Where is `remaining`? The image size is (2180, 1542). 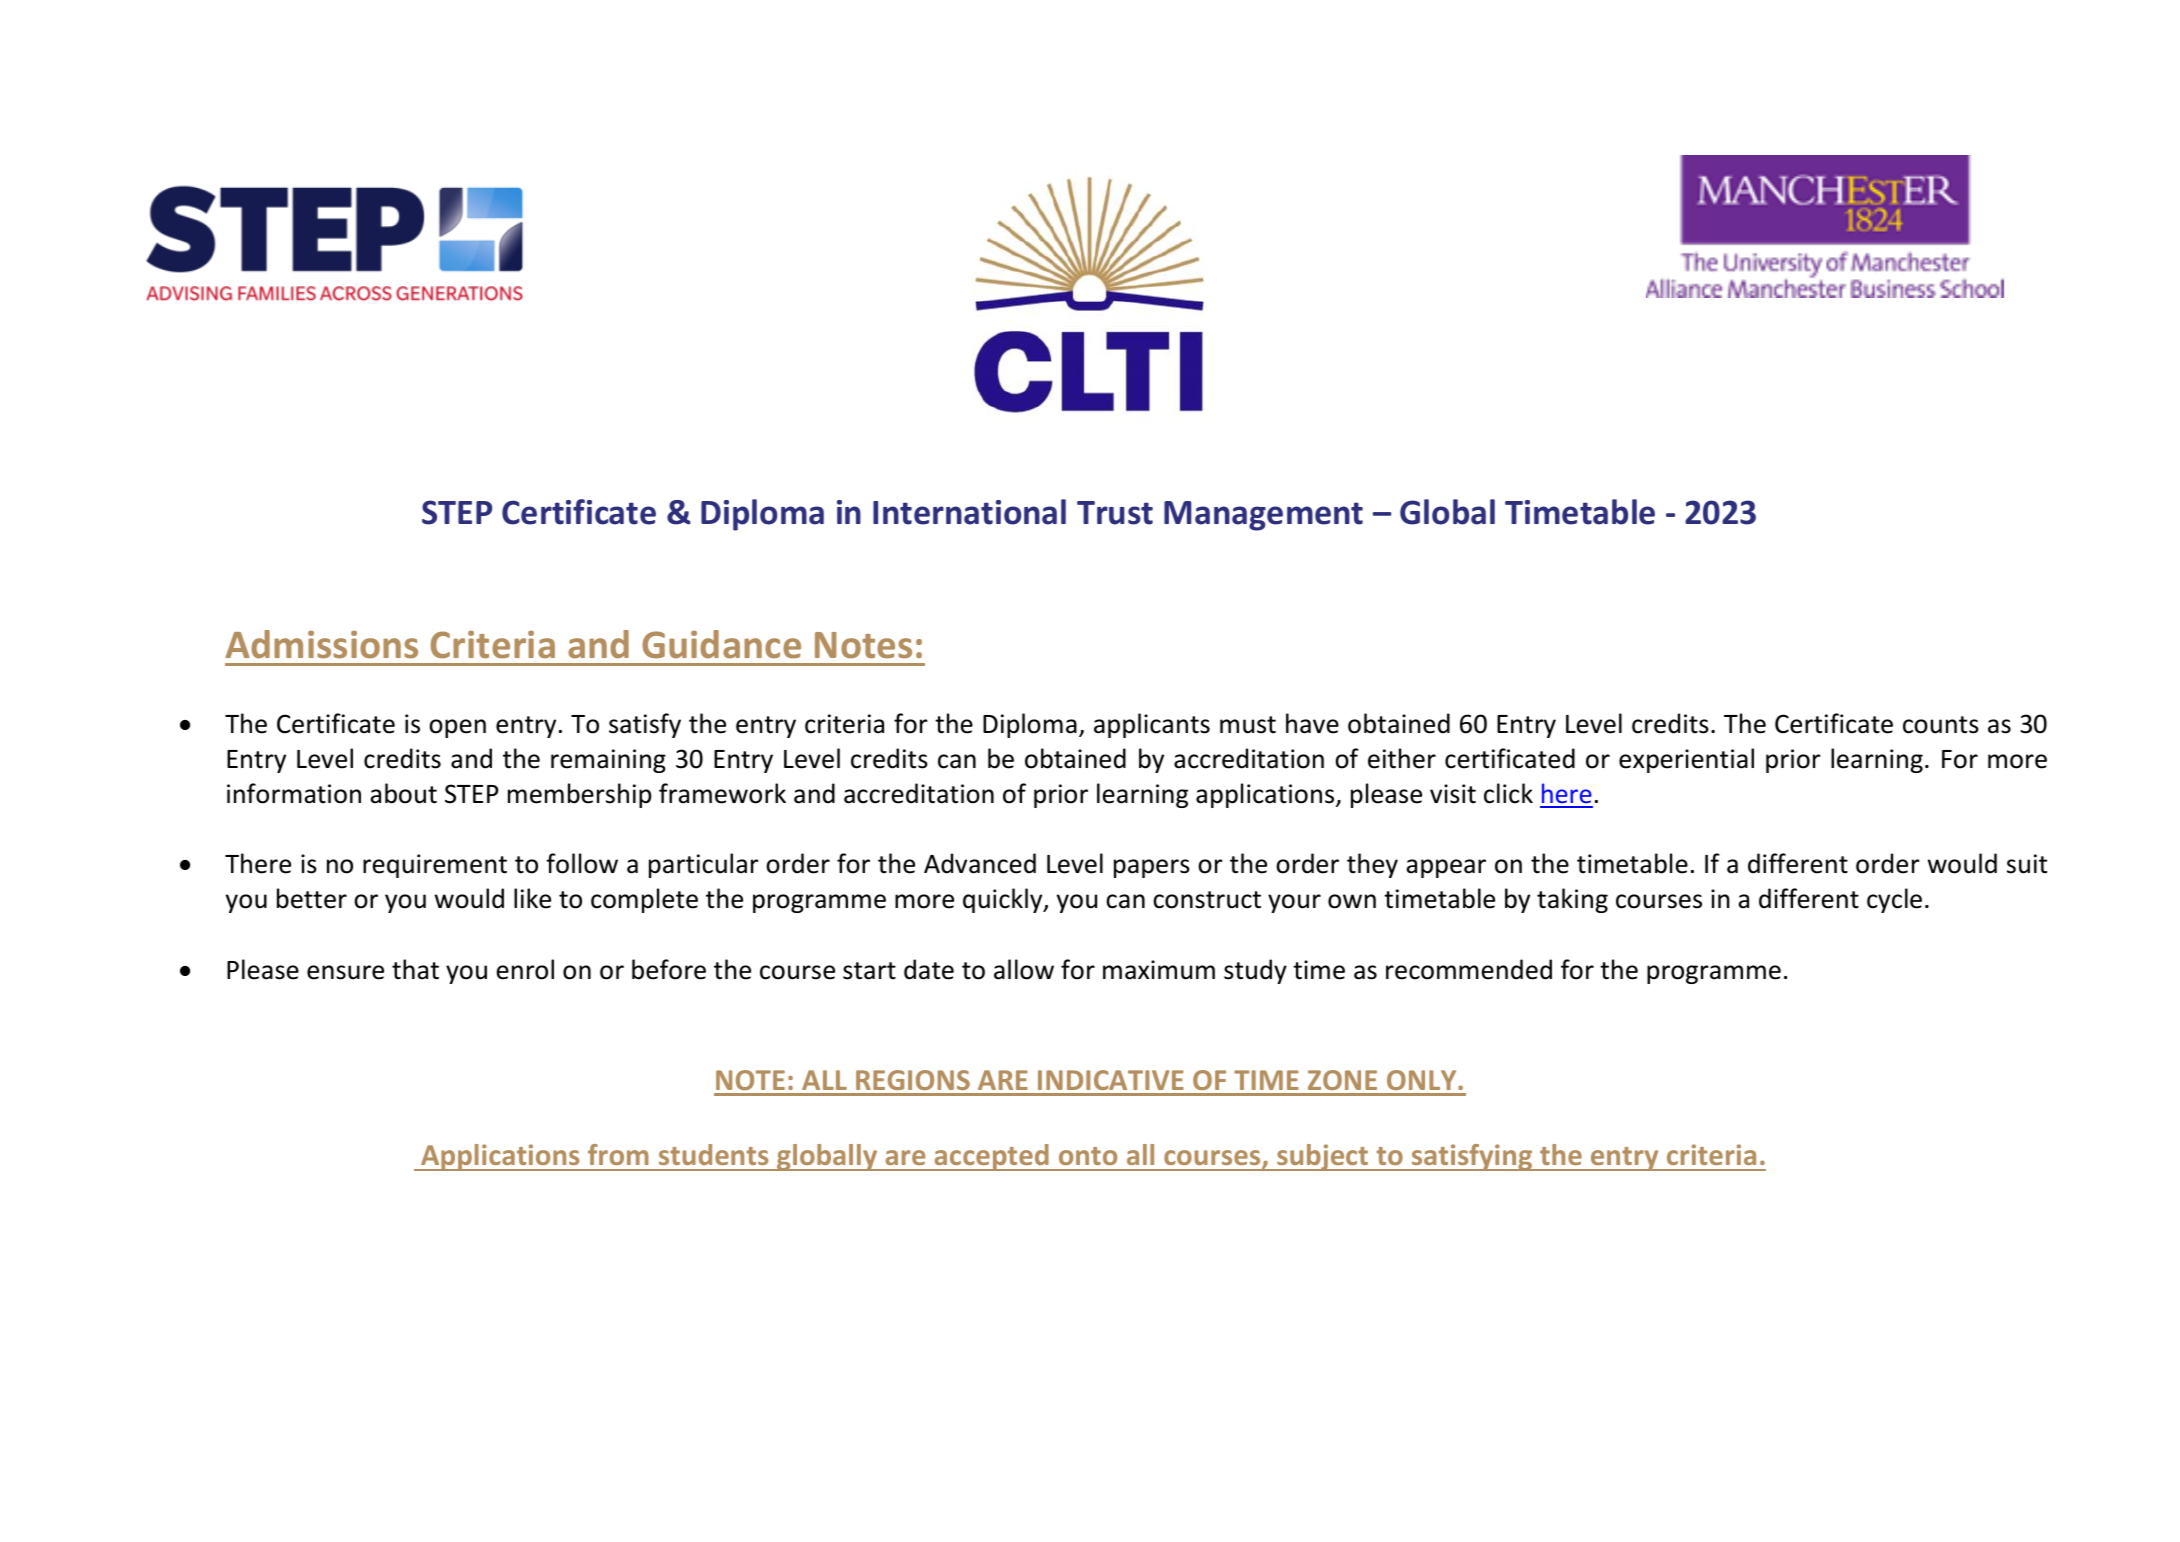 remaining is located at coordinates (608, 761).
